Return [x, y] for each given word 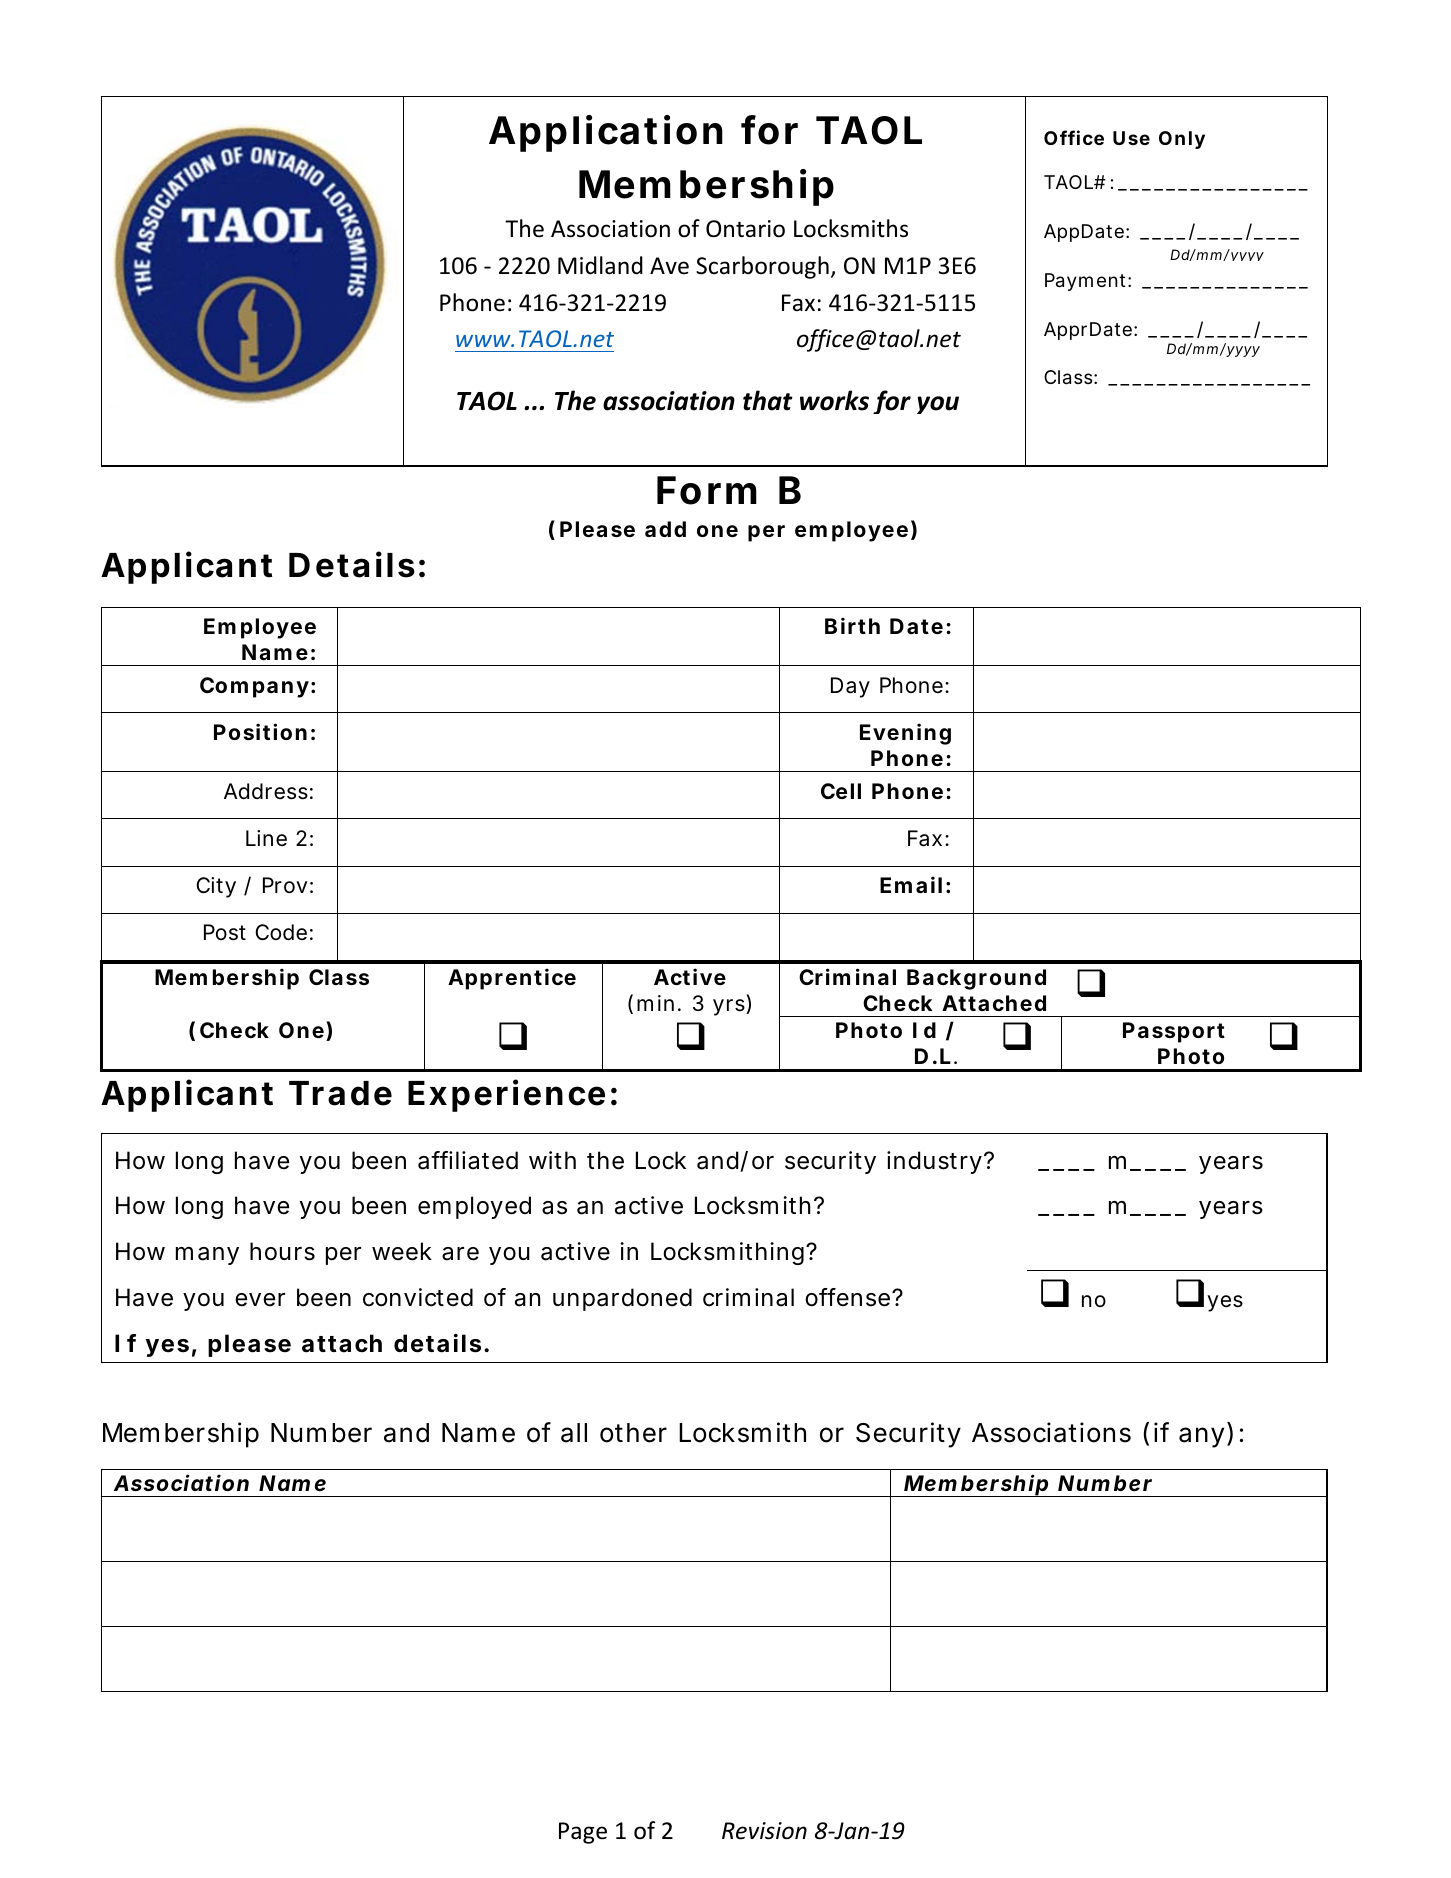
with [552, 1160]
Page [583, 1833]
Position [260, 731]
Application [606, 133]
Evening [905, 734]
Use [1131, 138]
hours [282, 1251]
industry [936, 1162]
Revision [764, 1831]
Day [850, 687]
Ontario [745, 229]
